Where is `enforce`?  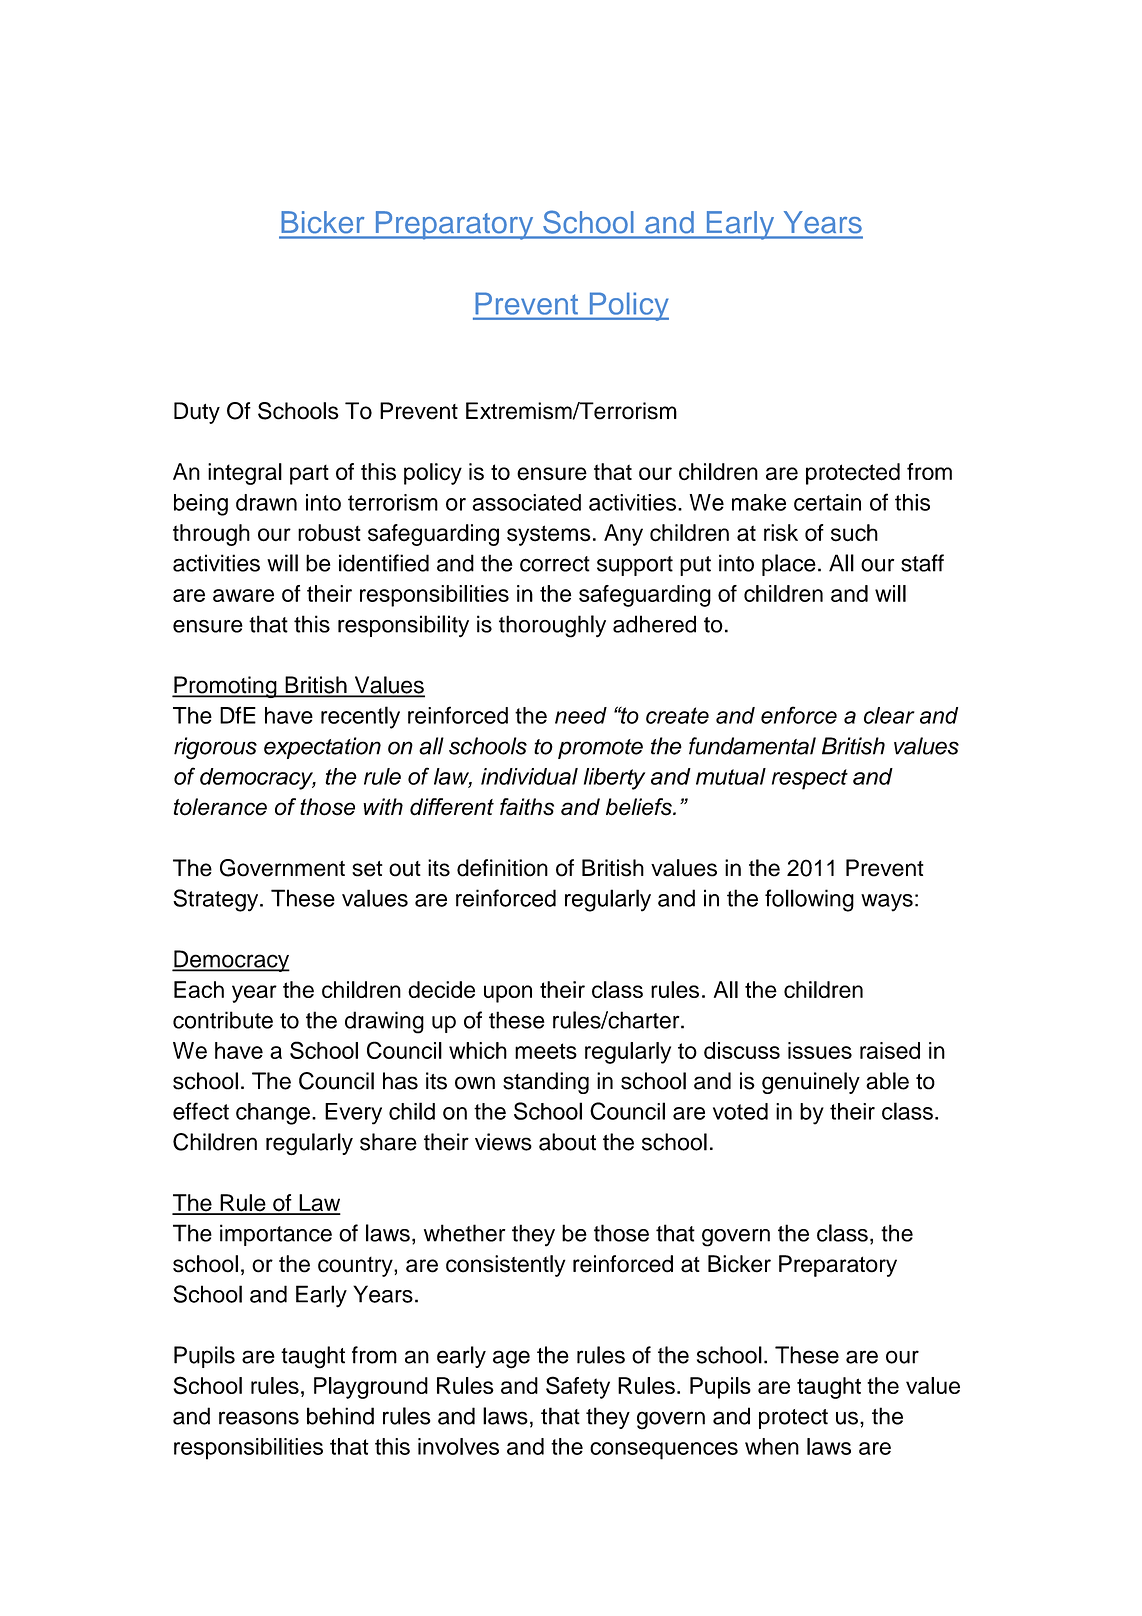
enforce is located at coordinates (799, 715).
